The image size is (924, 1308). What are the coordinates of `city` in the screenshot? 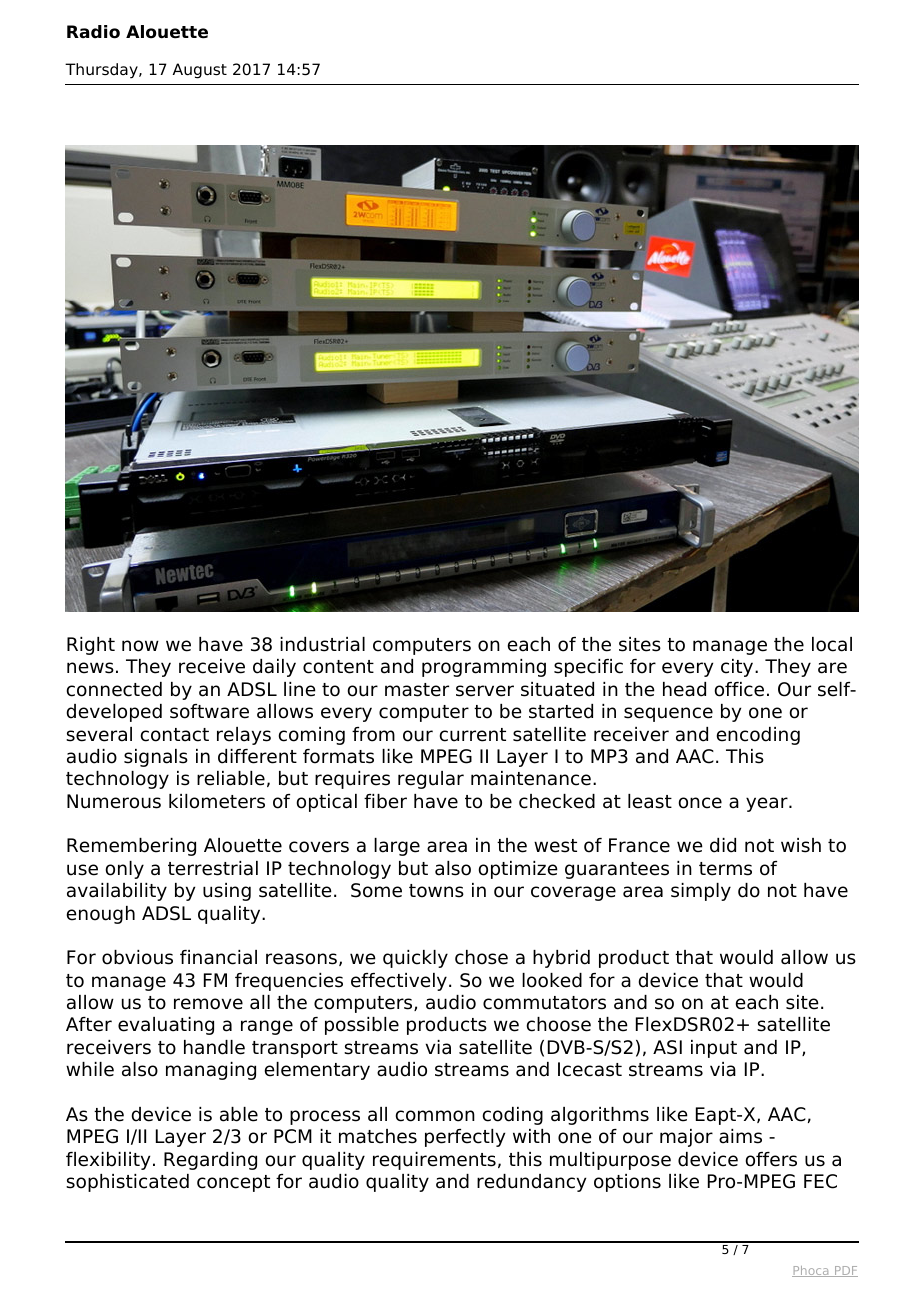 It's located at (738, 668).
